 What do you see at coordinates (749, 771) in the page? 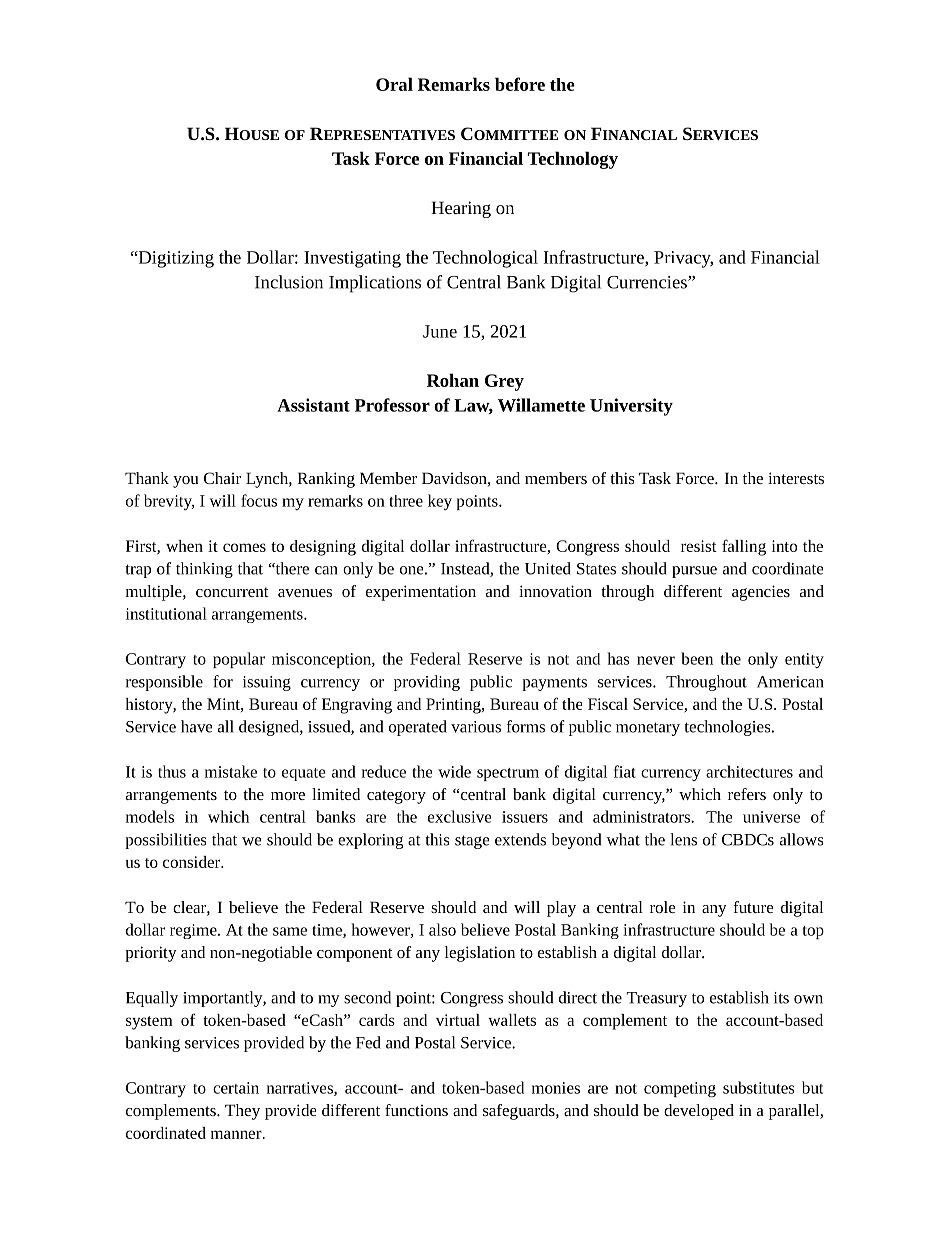
I see `architectures` at bounding box center [749, 771].
